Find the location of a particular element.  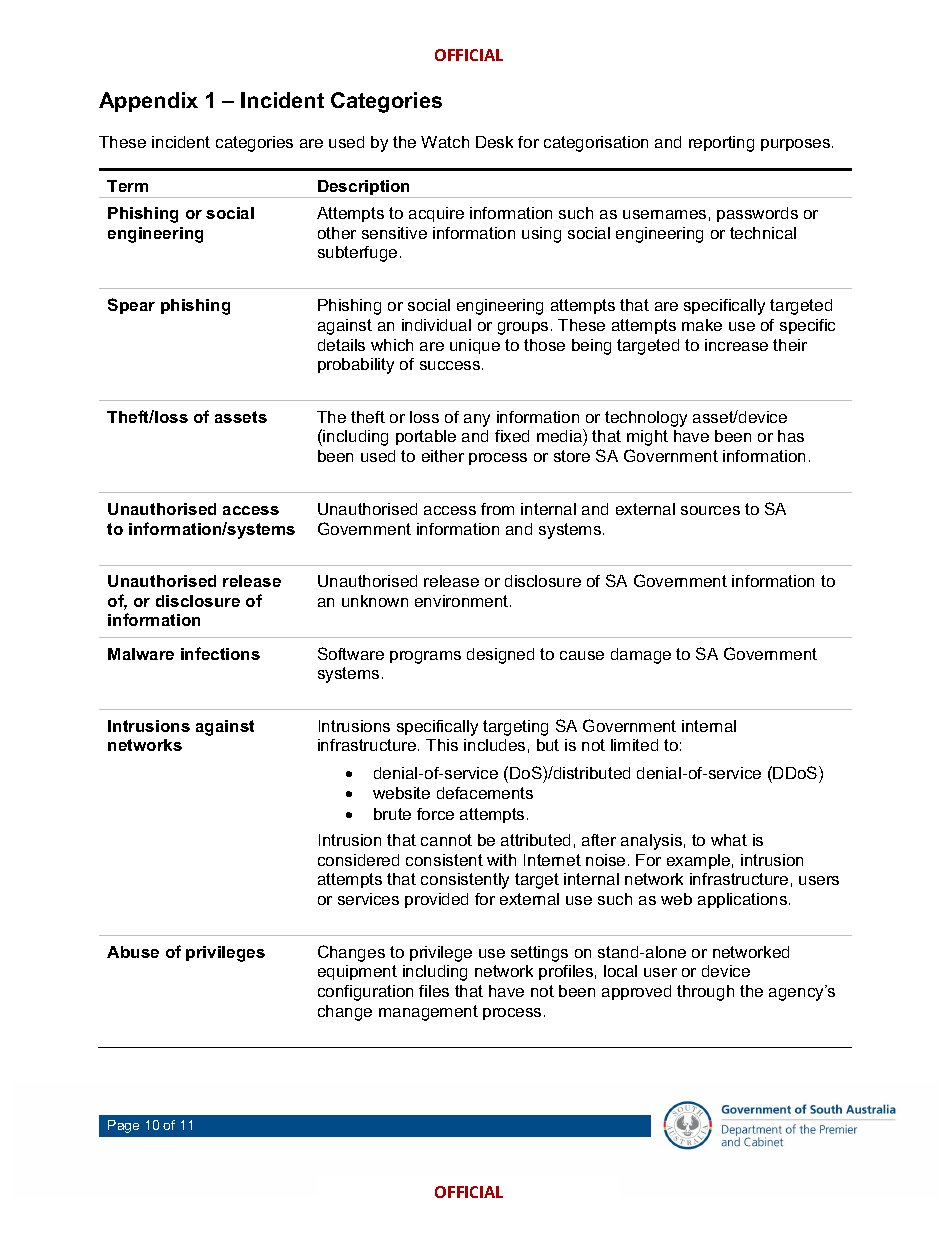

Abuse is located at coordinates (133, 952).
